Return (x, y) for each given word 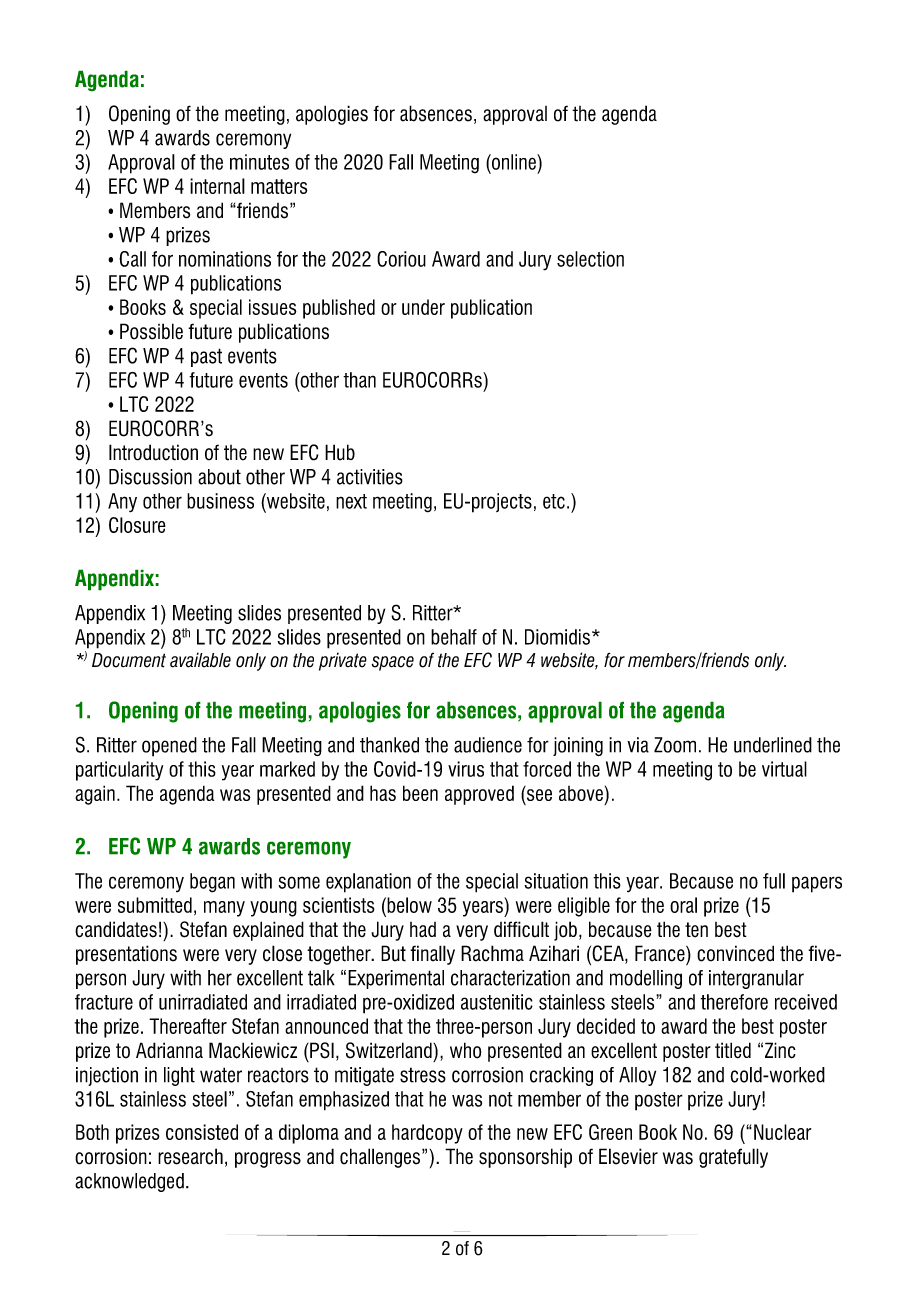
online (514, 162)
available (200, 660)
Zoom (675, 745)
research (190, 1156)
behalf (454, 637)
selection (590, 259)
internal (217, 186)
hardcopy (427, 1134)
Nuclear (782, 1132)
